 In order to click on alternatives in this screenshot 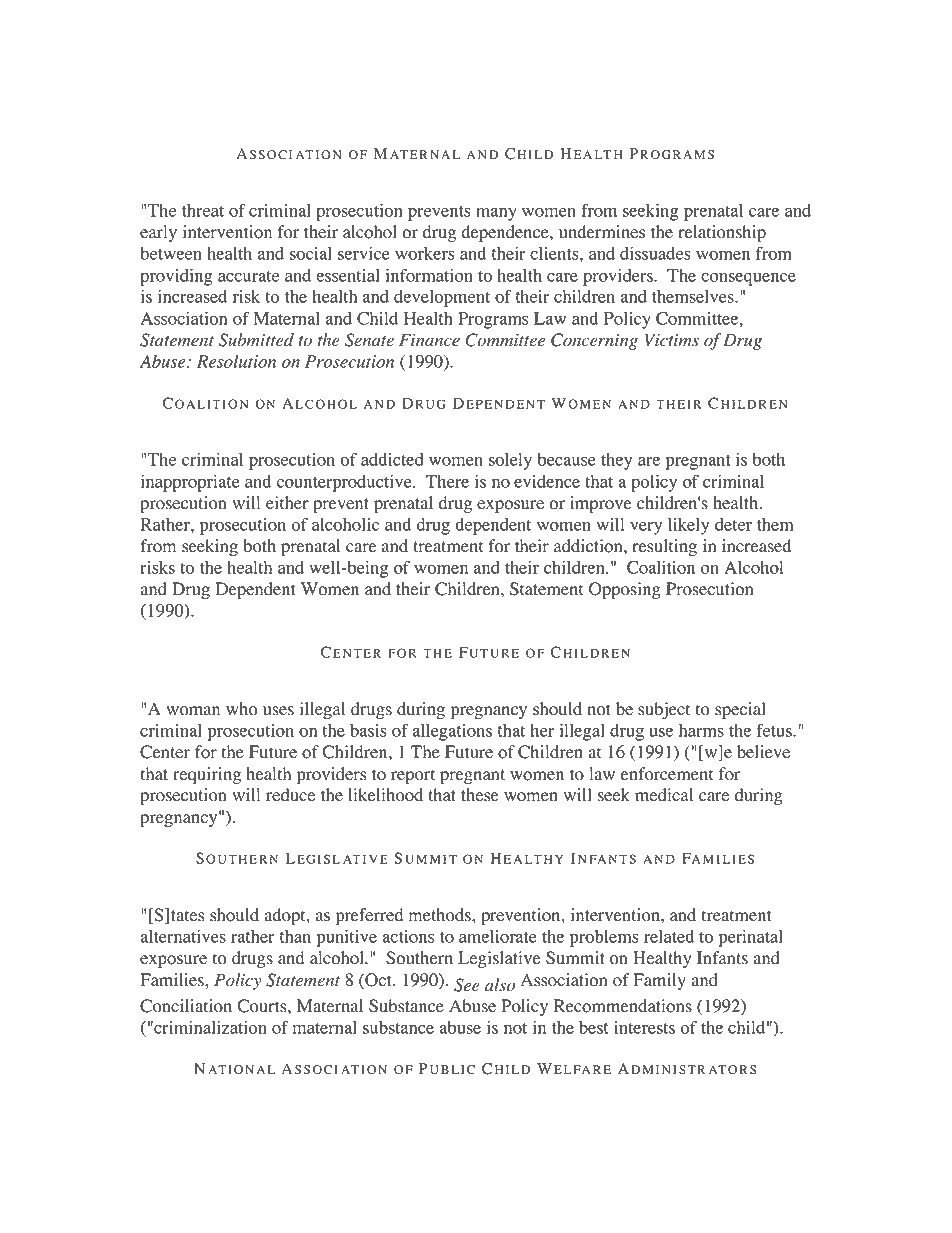, I will do `click(183, 936)`.
